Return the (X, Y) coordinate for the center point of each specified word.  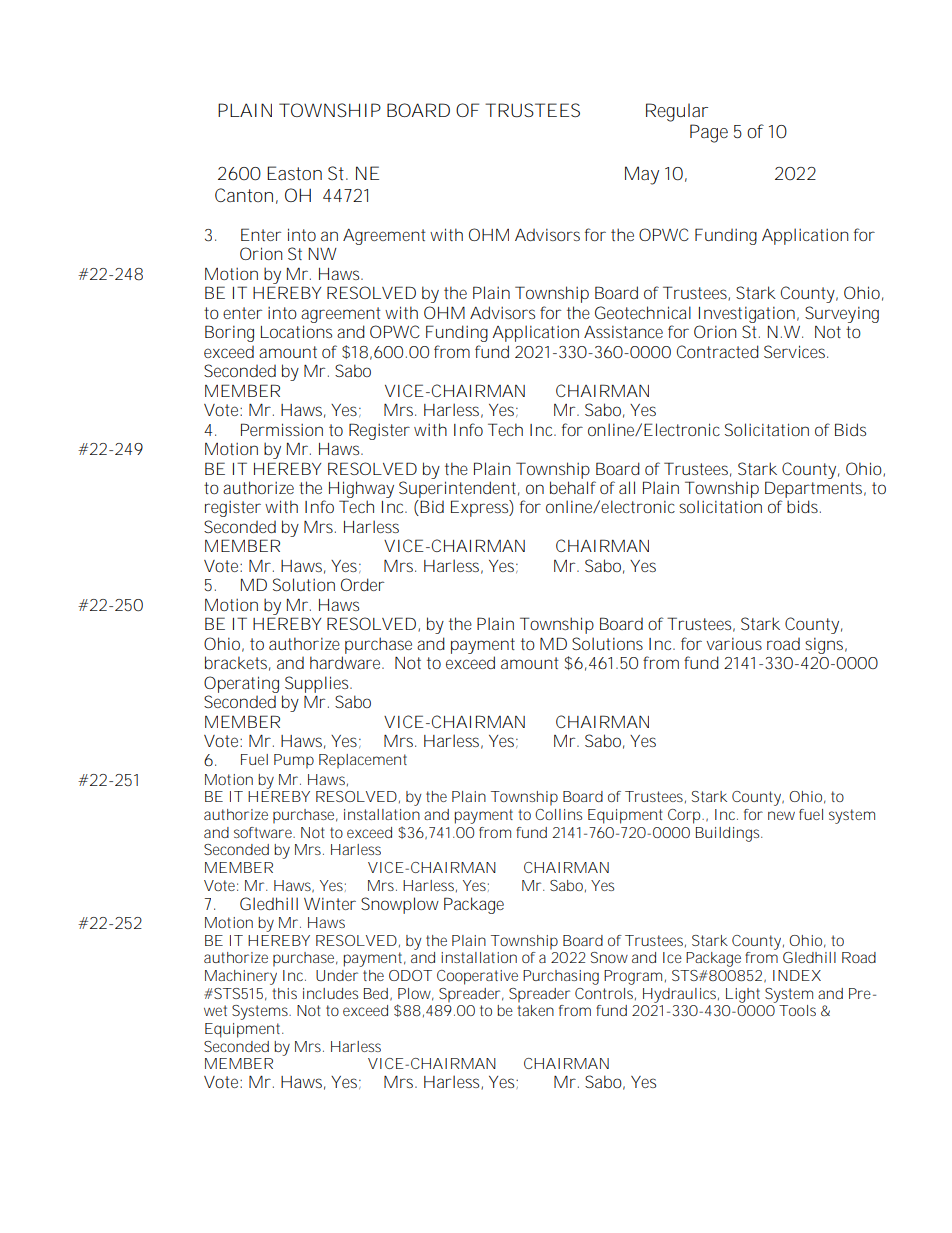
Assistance (623, 332)
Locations (296, 331)
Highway (361, 489)
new (781, 815)
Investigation (747, 315)
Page (709, 133)
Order (362, 584)
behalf (573, 487)
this (284, 993)
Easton (294, 173)
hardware (347, 662)
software (264, 832)
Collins (558, 814)
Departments (815, 489)
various (734, 644)
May (642, 175)
